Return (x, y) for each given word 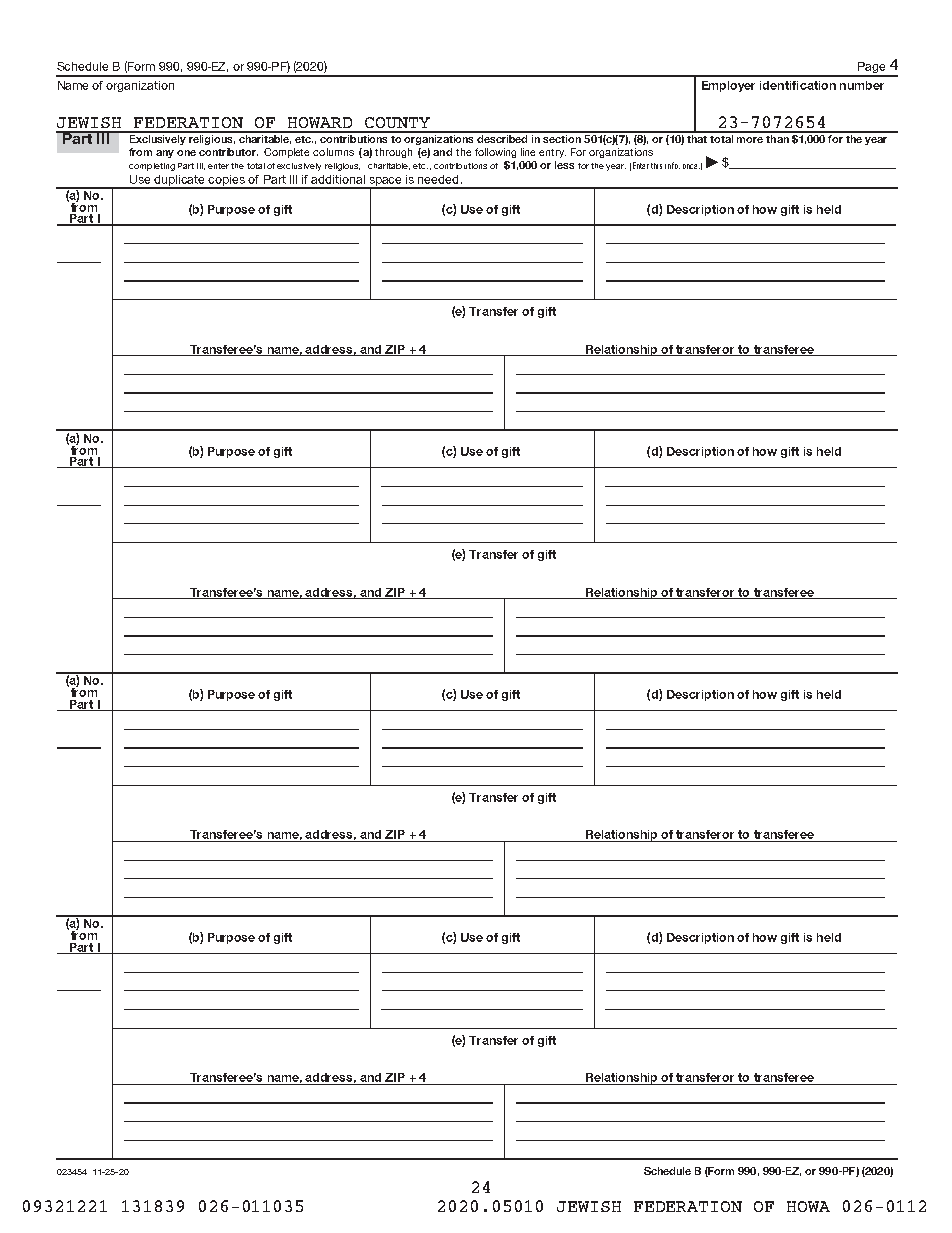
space (386, 183)
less (564, 165)
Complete (286, 153)
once (691, 166)
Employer (728, 86)
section (562, 137)
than (777, 137)
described (503, 137)
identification (798, 85)
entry (552, 153)
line (528, 152)
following (495, 153)
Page (872, 69)
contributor (228, 152)
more (750, 140)
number (862, 85)
